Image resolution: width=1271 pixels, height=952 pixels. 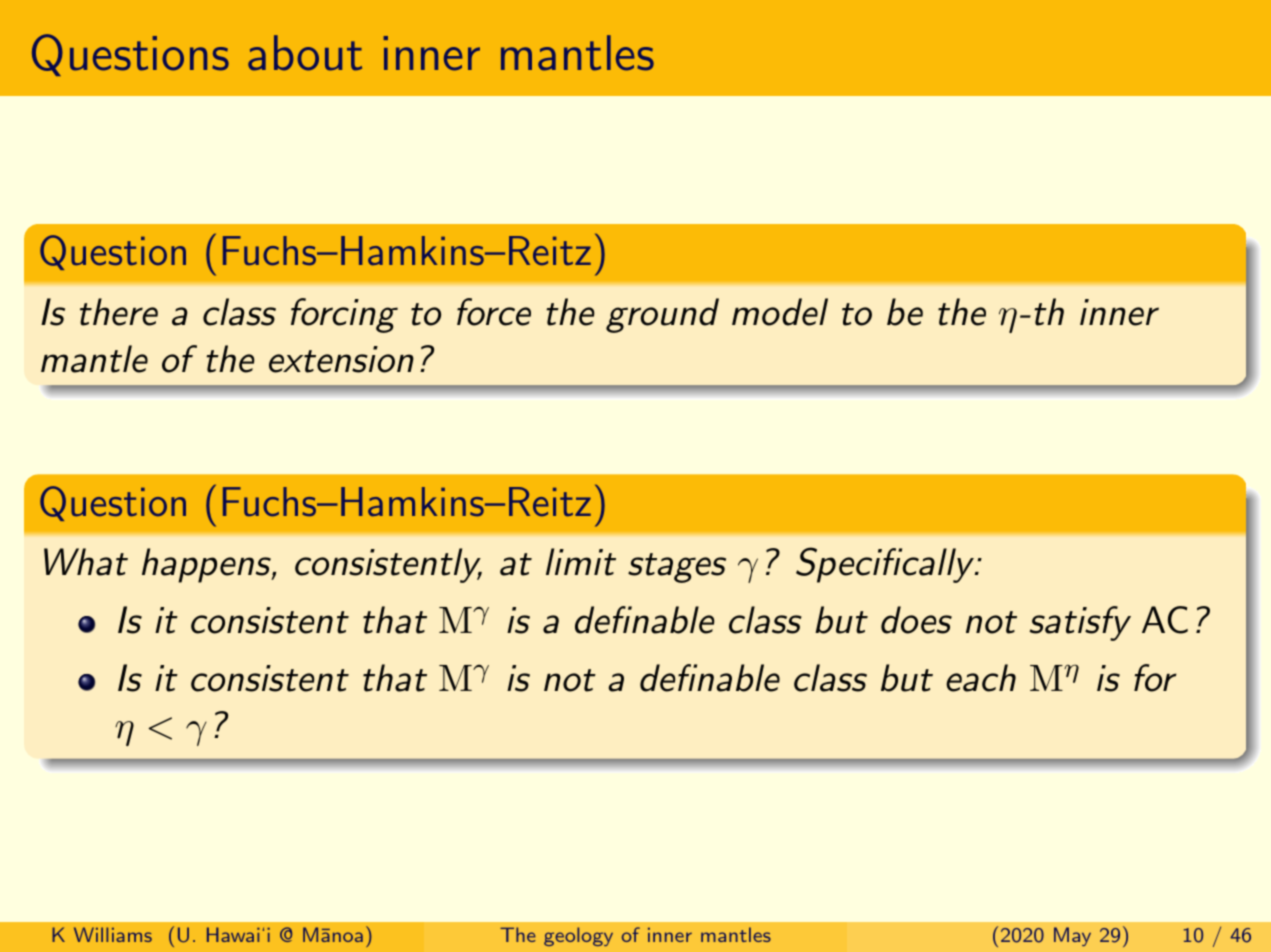 What do you see at coordinates (780, 312) in the document?
I see `model` at bounding box center [780, 312].
